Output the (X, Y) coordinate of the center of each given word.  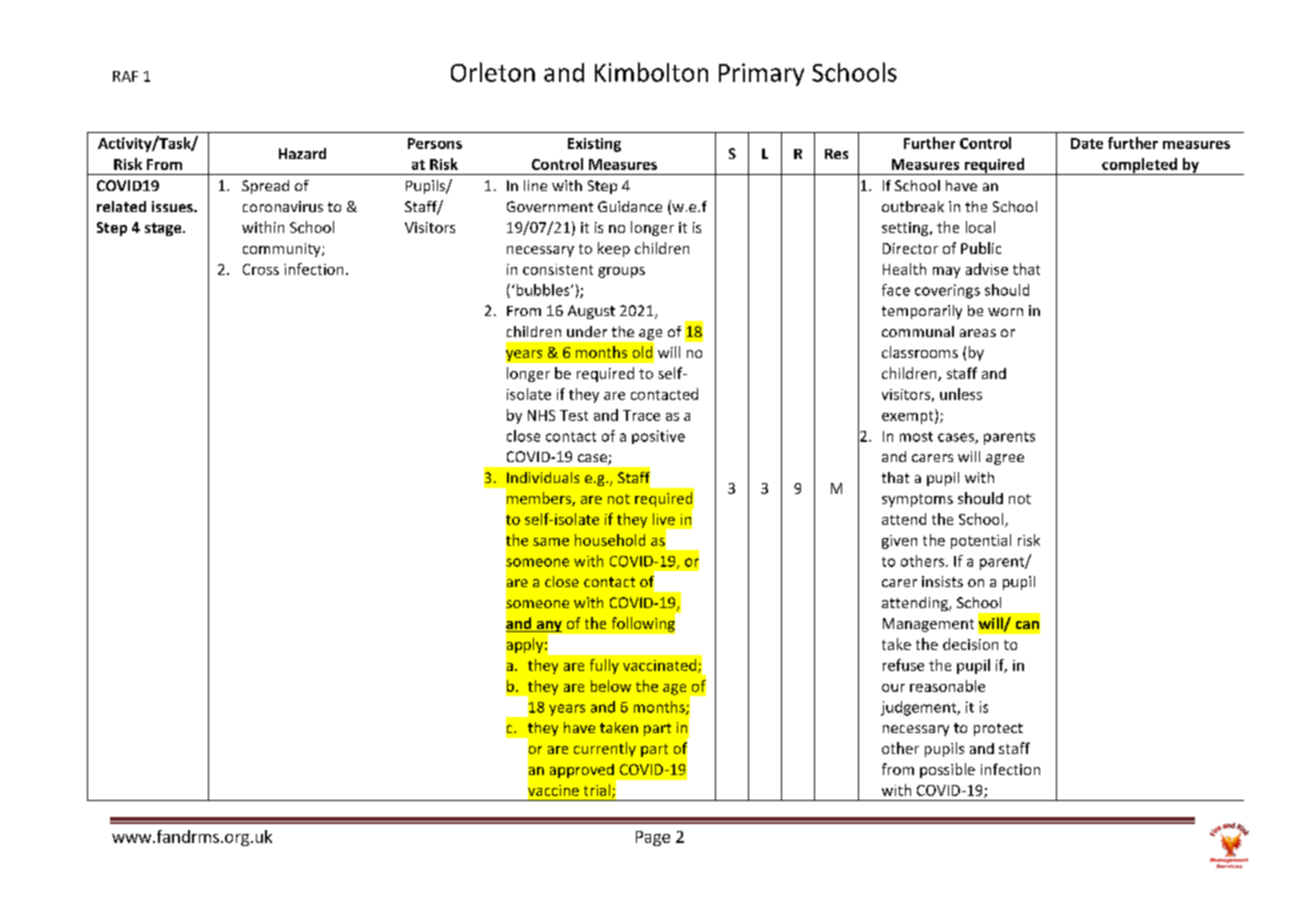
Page (653, 838)
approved (582, 771)
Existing (594, 145)
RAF (125, 76)
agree (1005, 459)
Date (1087, 143)
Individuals (543, 477)
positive (658, 437)
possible (947, 770)
